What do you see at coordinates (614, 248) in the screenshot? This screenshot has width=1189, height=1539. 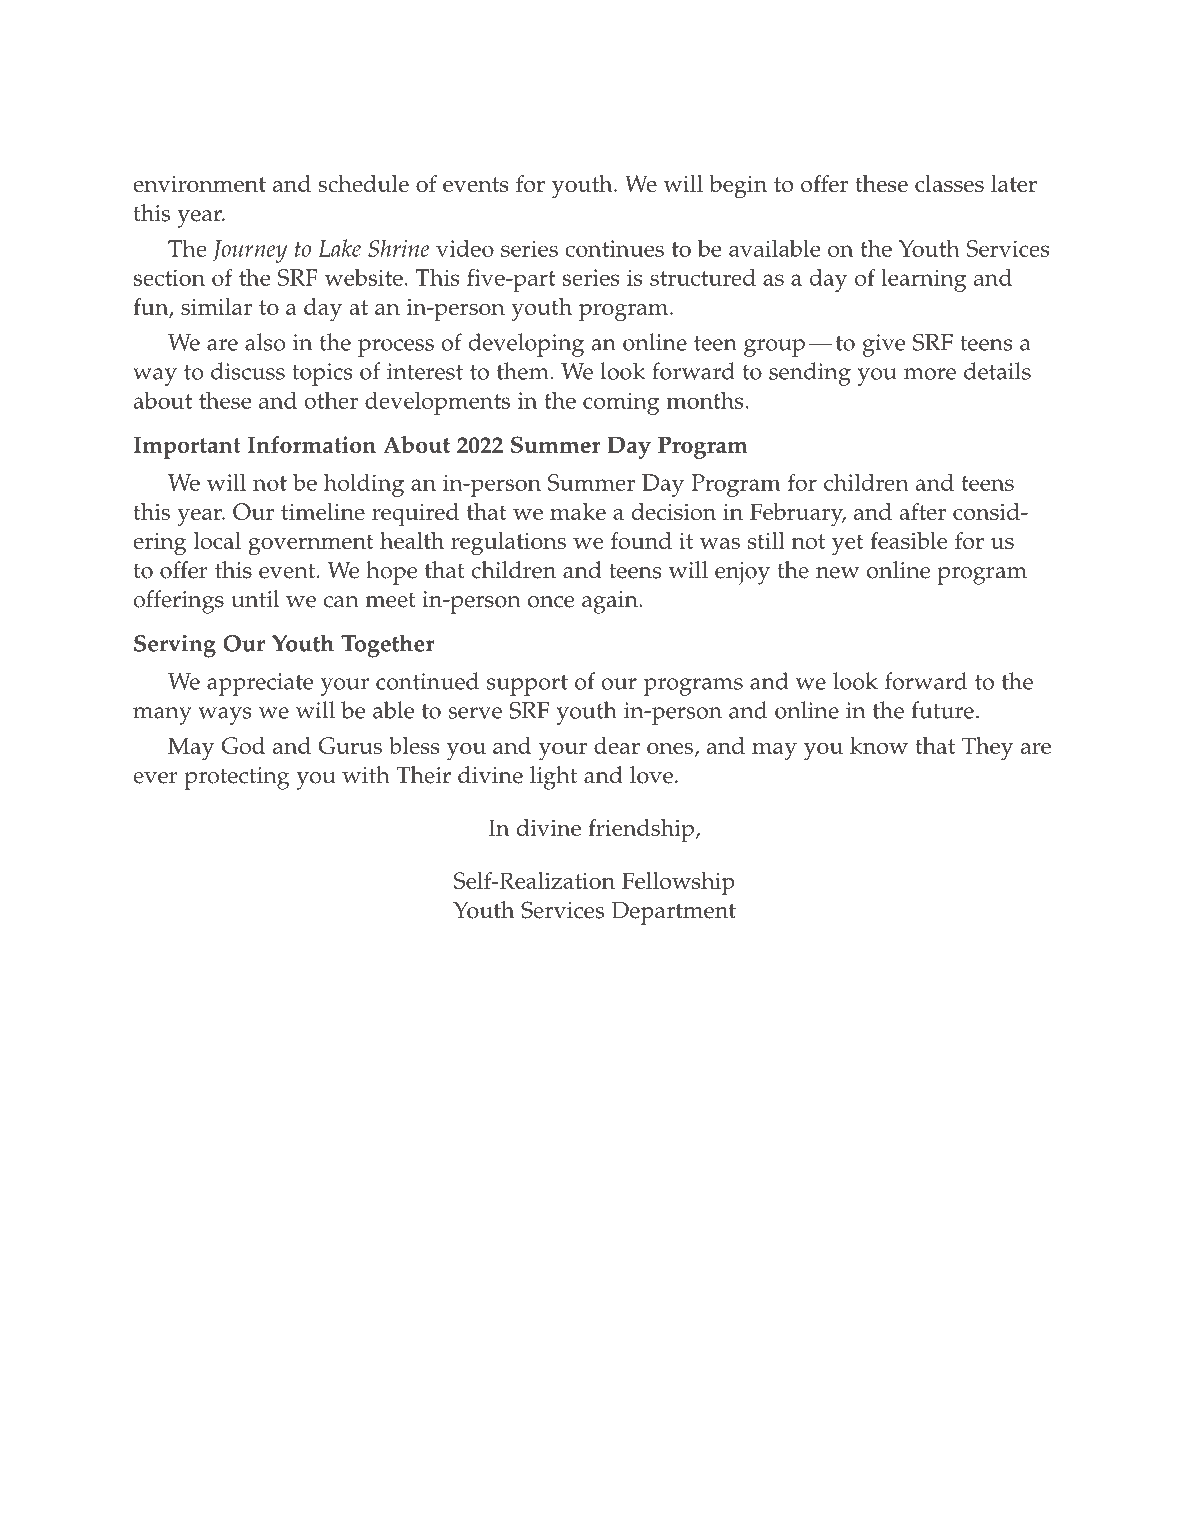 I see `continues` at bounding box center [614, 248].
